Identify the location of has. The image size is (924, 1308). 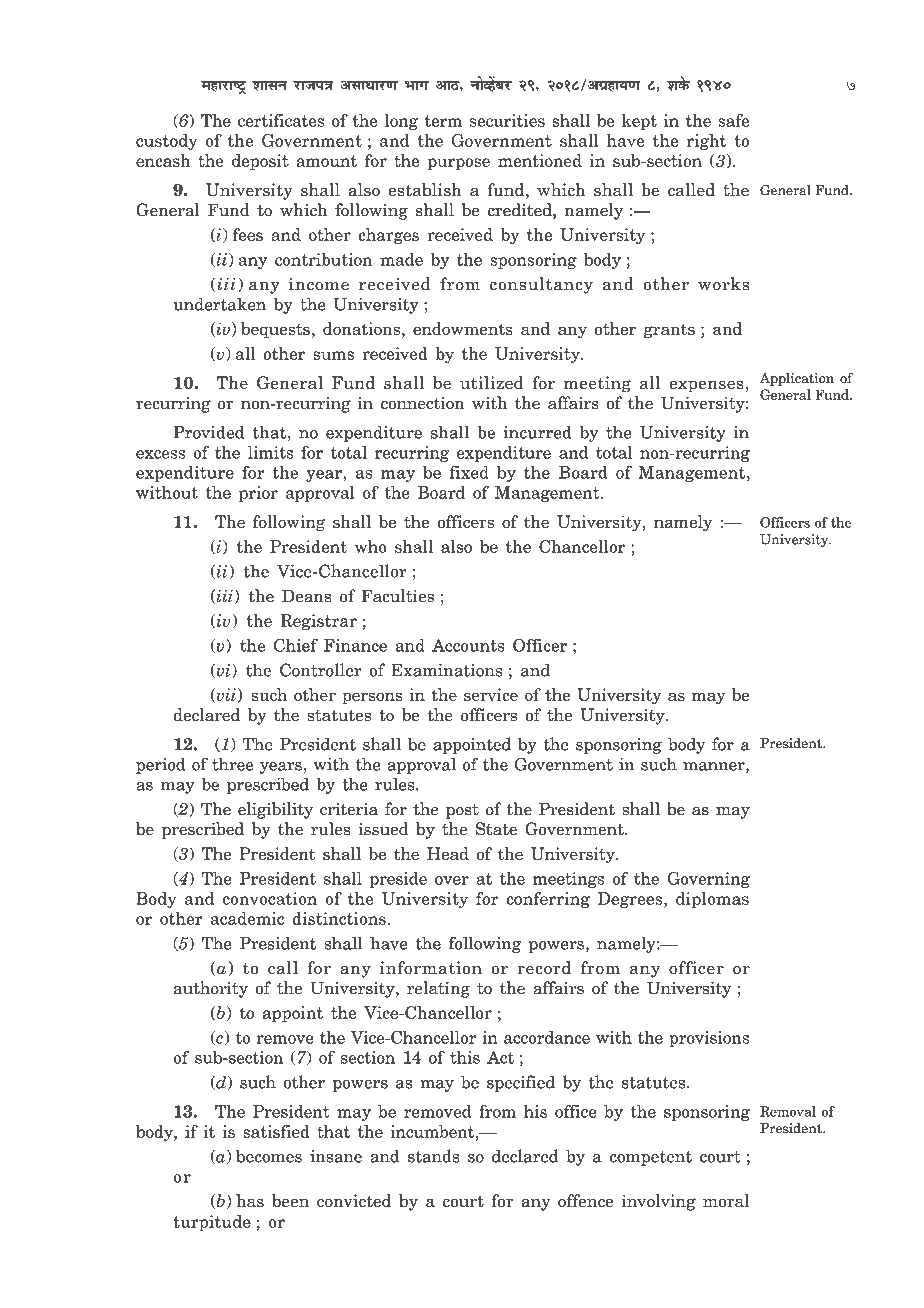
(250, 1201).
